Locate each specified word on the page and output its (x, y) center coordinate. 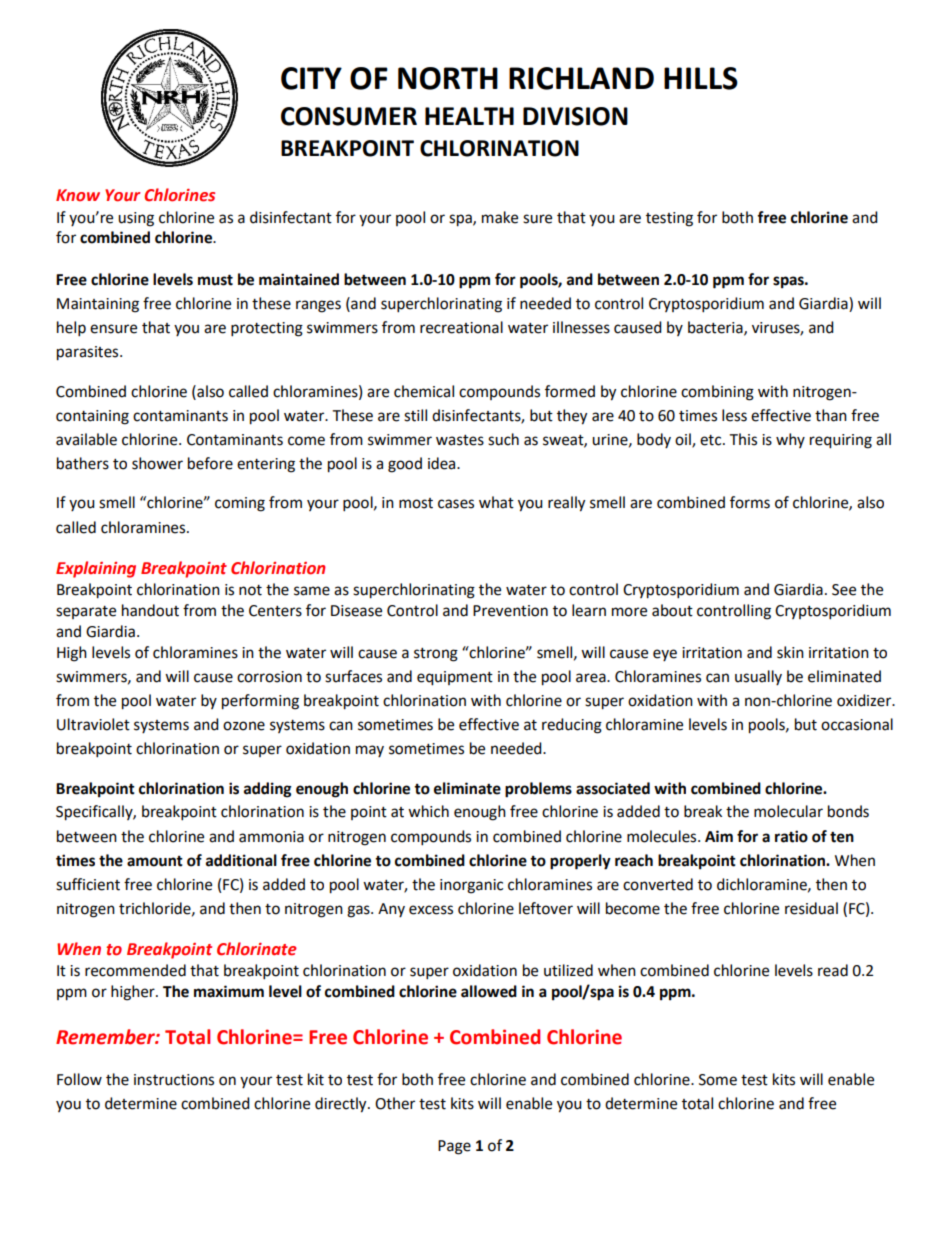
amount (155, 861)
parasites (89, 353)
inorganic (471, 886)
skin (790, 652)
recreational (461, 327)
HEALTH (469, 116)
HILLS (701, 78)
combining (717, 393)
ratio (791, 836)
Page (454, 1147)
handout (150, 610)
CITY (311, 78)
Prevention (510, 611)
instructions (174, 1080)
